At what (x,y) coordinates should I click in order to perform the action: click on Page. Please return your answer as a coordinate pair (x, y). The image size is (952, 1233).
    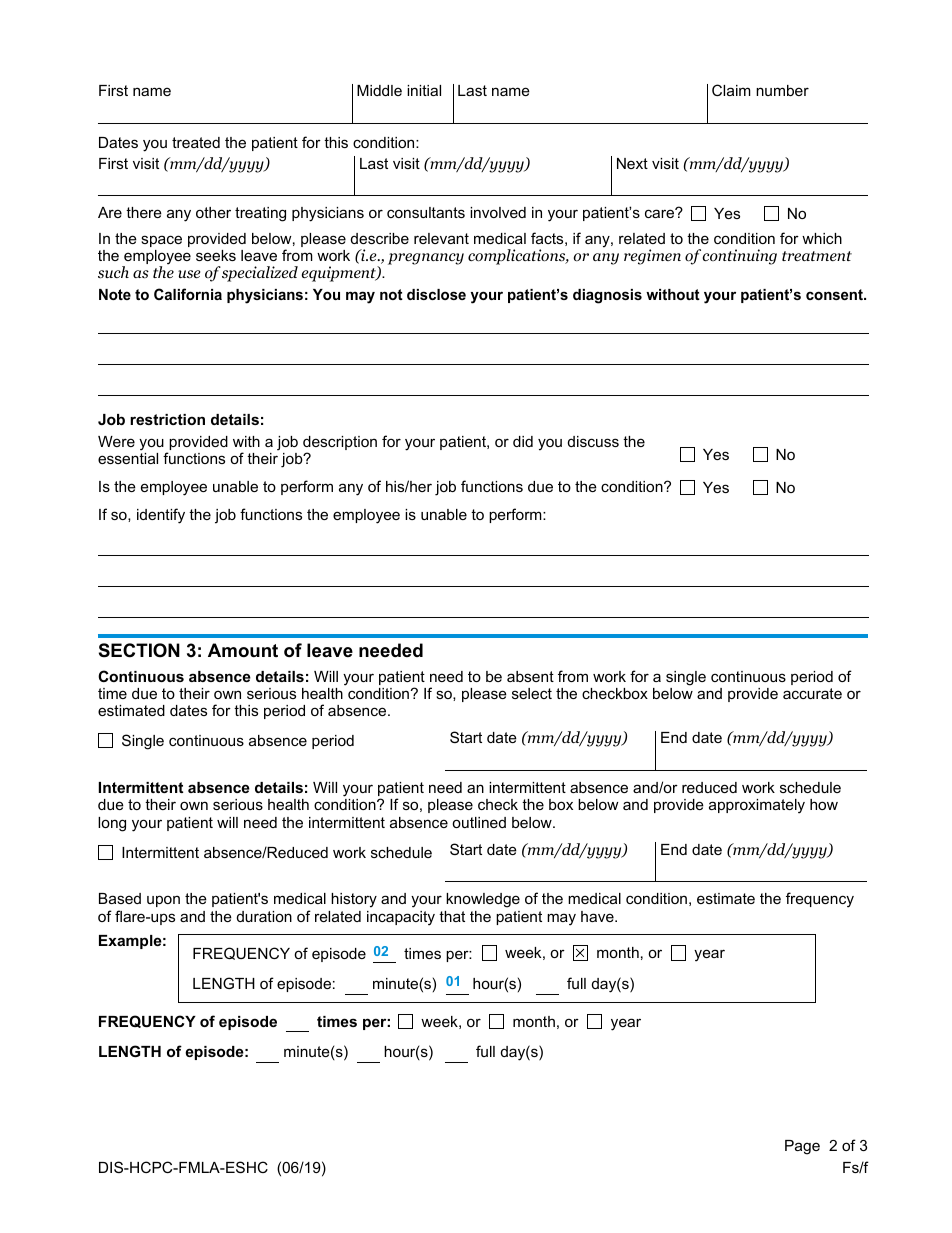
    Looking at the image, I should click on (802, 1147).
